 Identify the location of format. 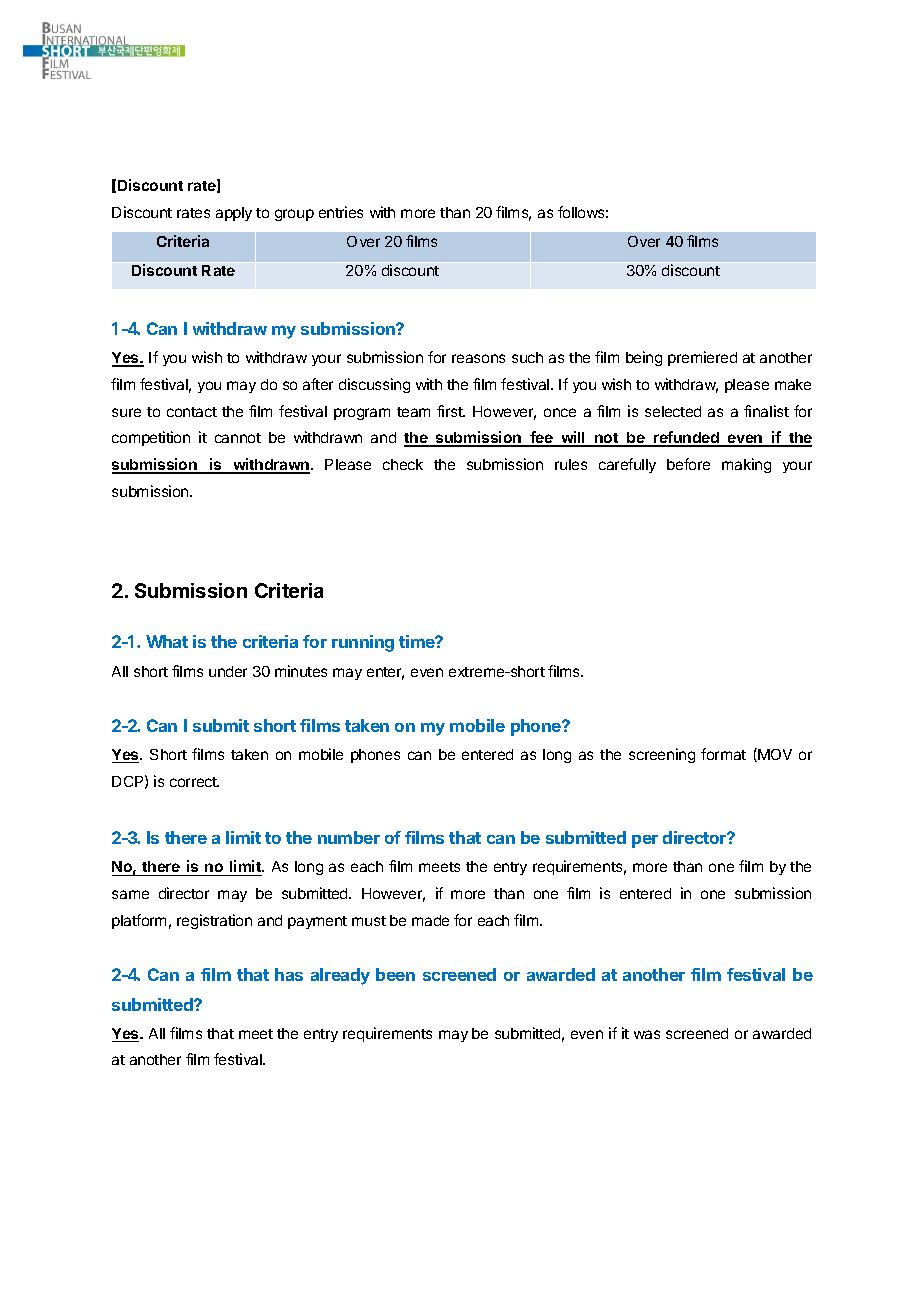
(723, 754).
